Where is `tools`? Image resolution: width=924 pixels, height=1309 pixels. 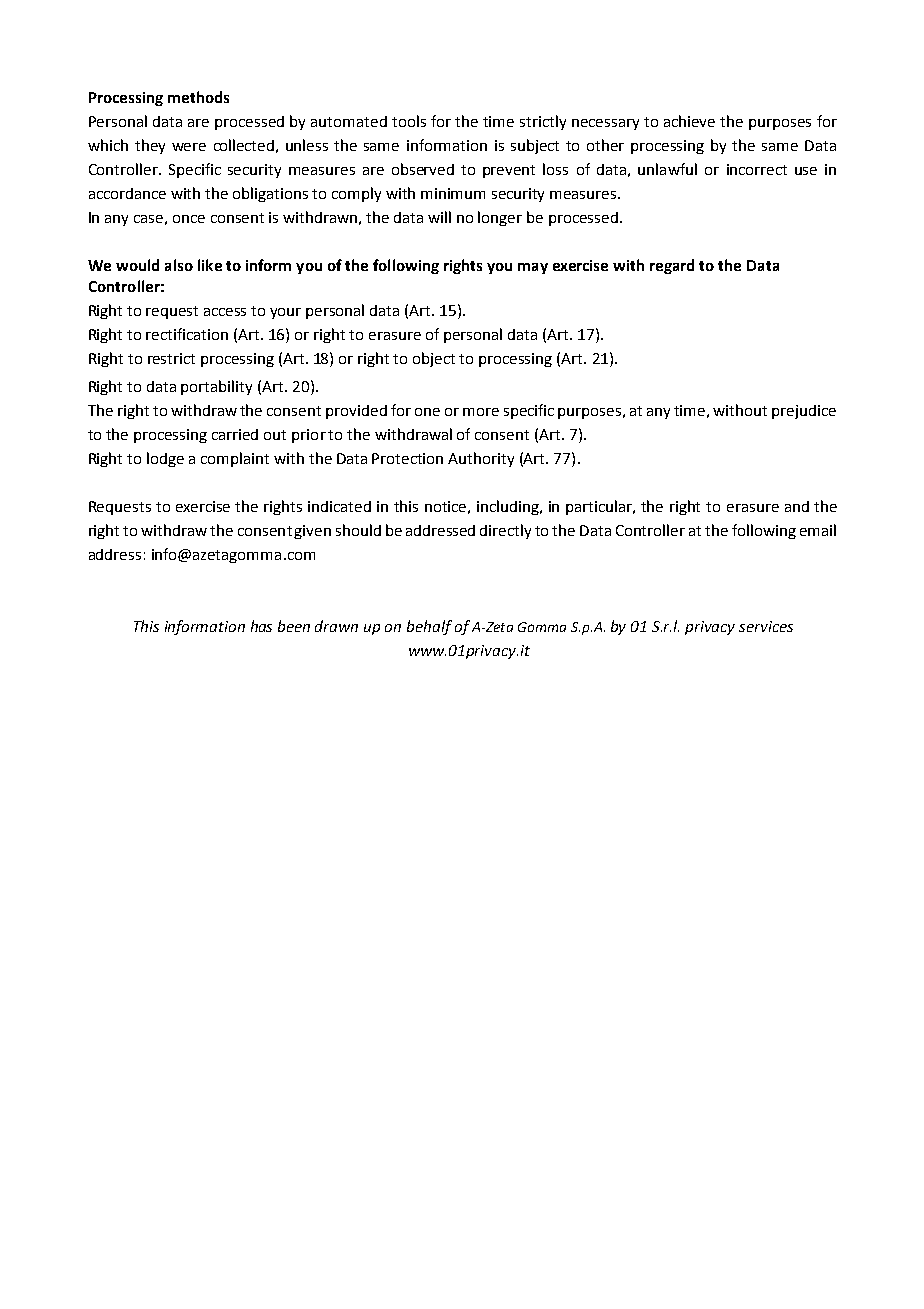 tools is located at coordinates (409, 121).
